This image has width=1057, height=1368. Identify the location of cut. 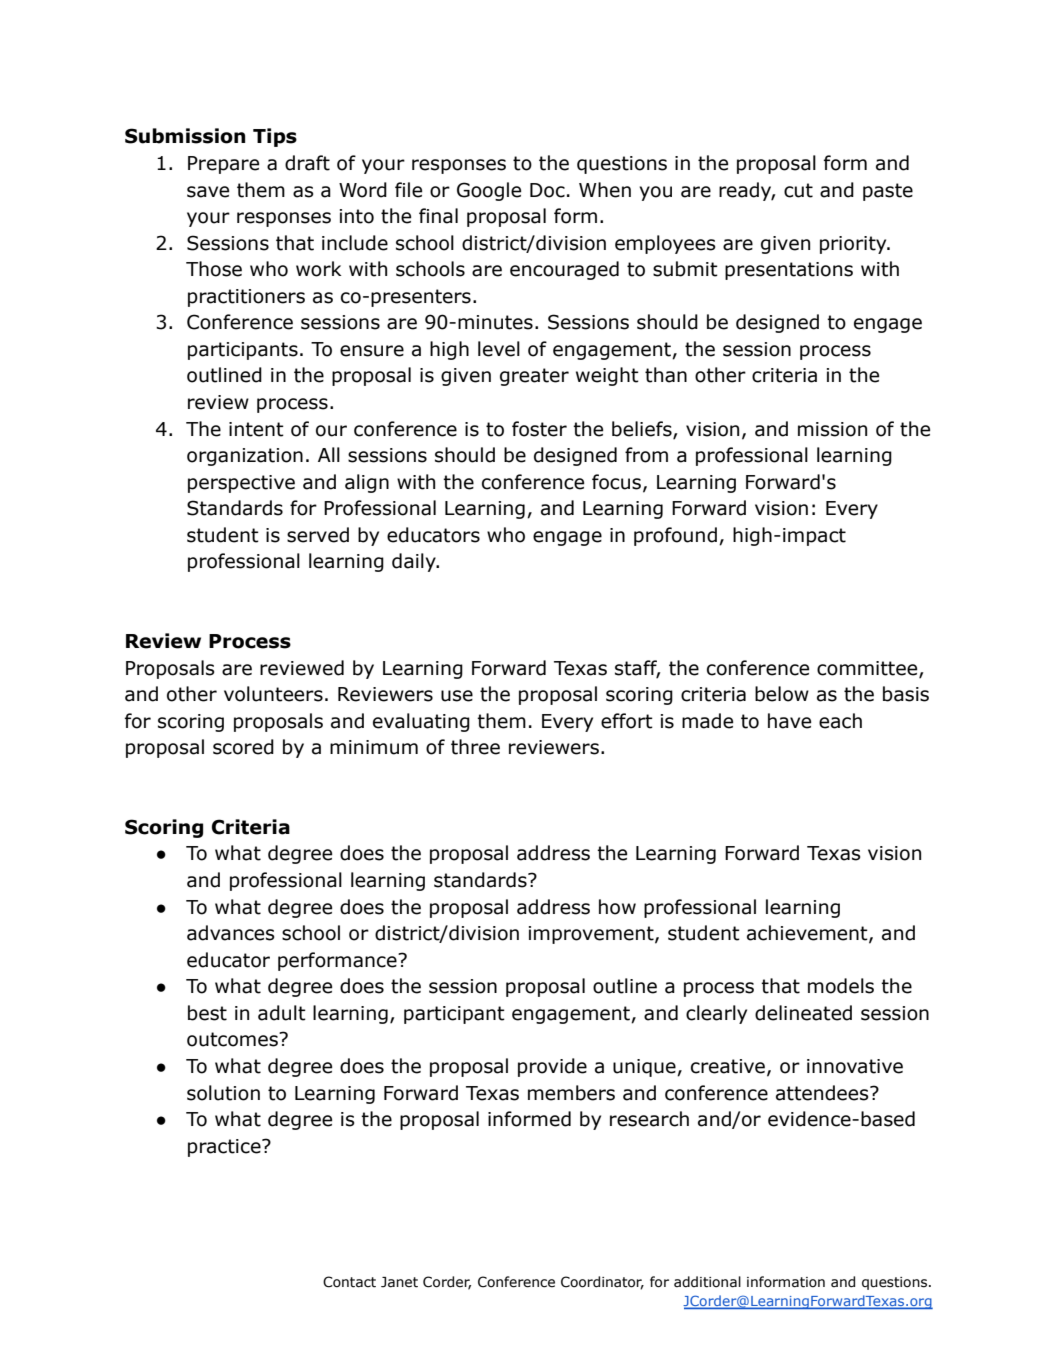
(798, 190).
